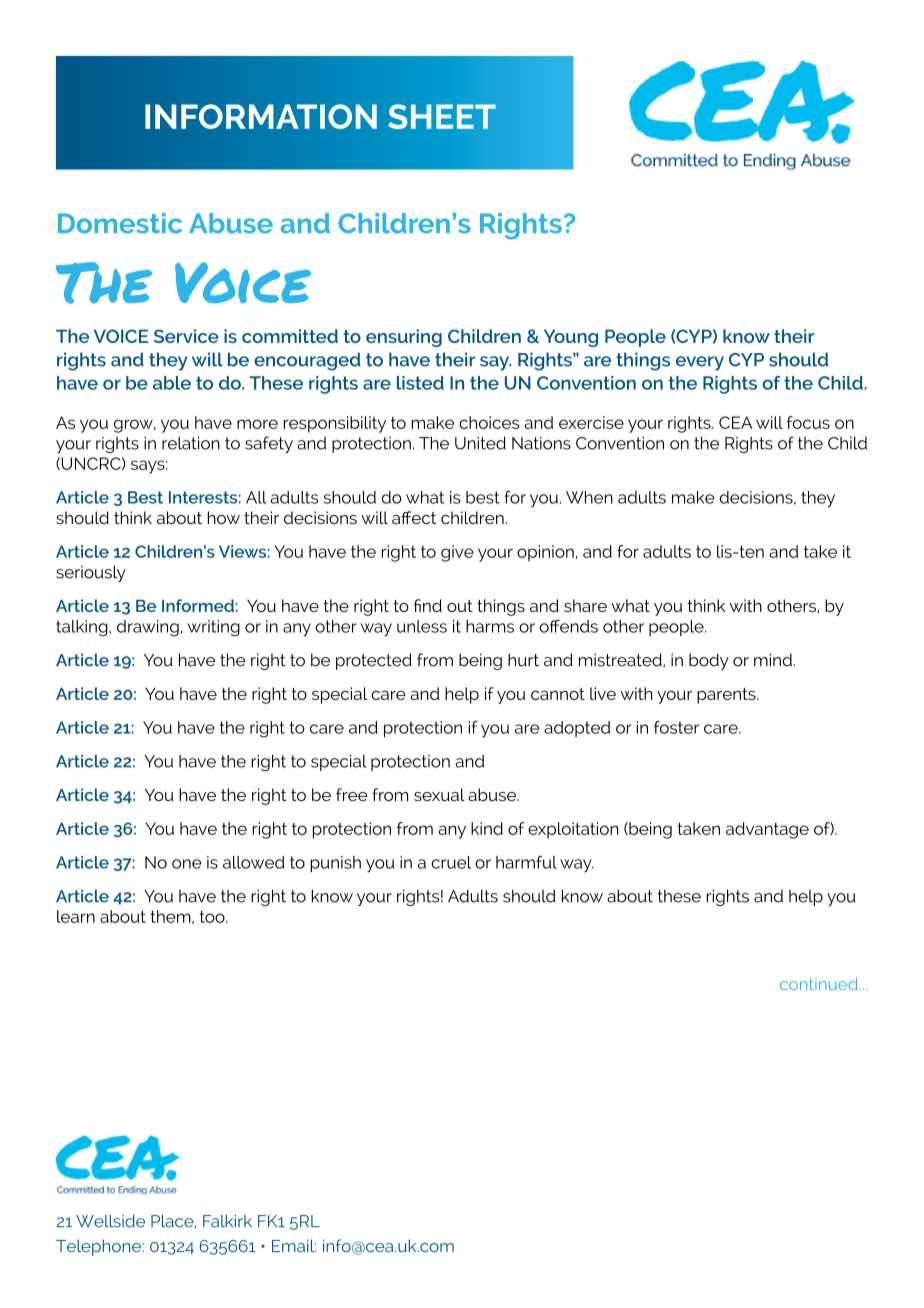  I want to click on allowed, so click(253, 862).
